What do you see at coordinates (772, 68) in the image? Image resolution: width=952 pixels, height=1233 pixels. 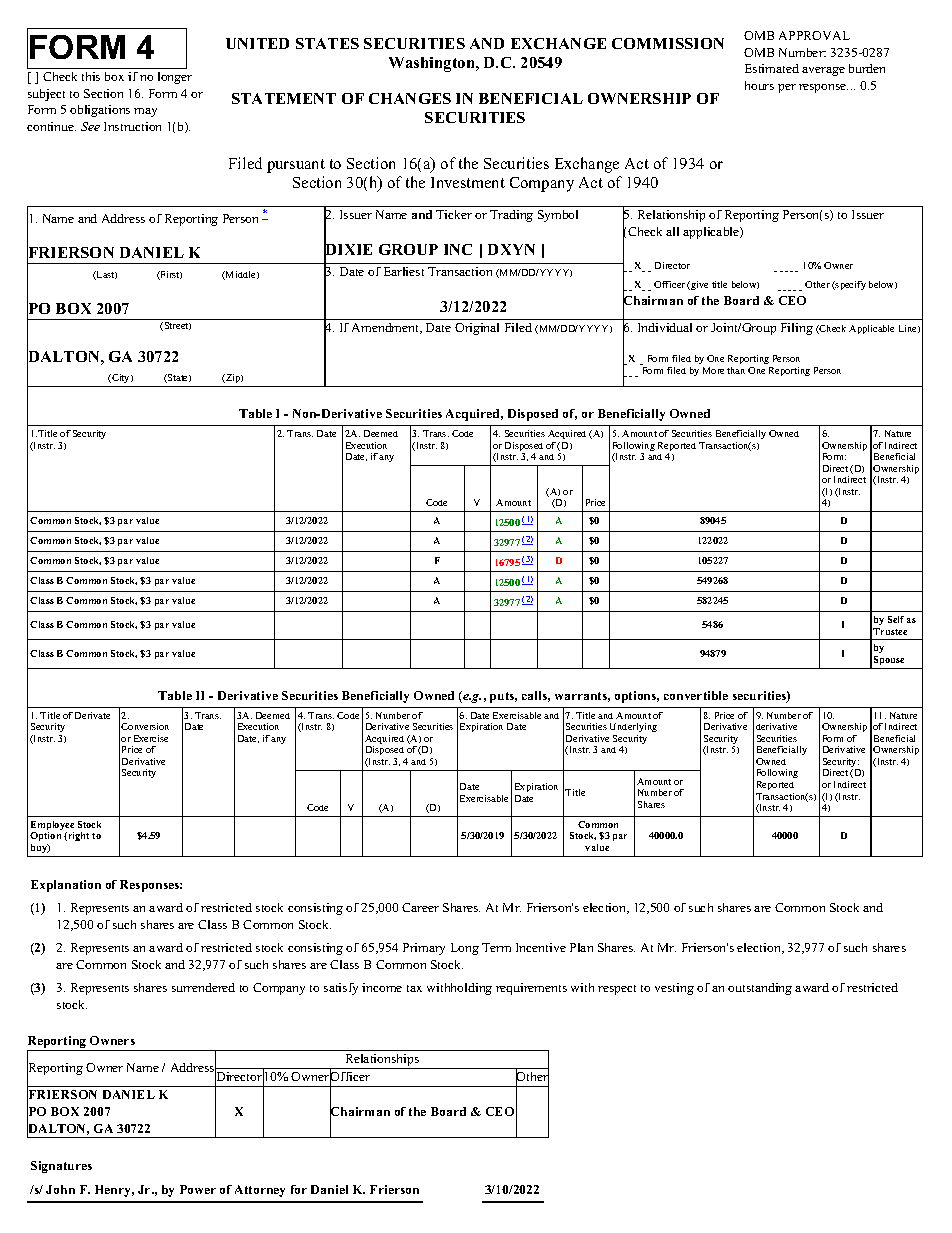 I see `Estimated` at bounding box center [772, 68].
